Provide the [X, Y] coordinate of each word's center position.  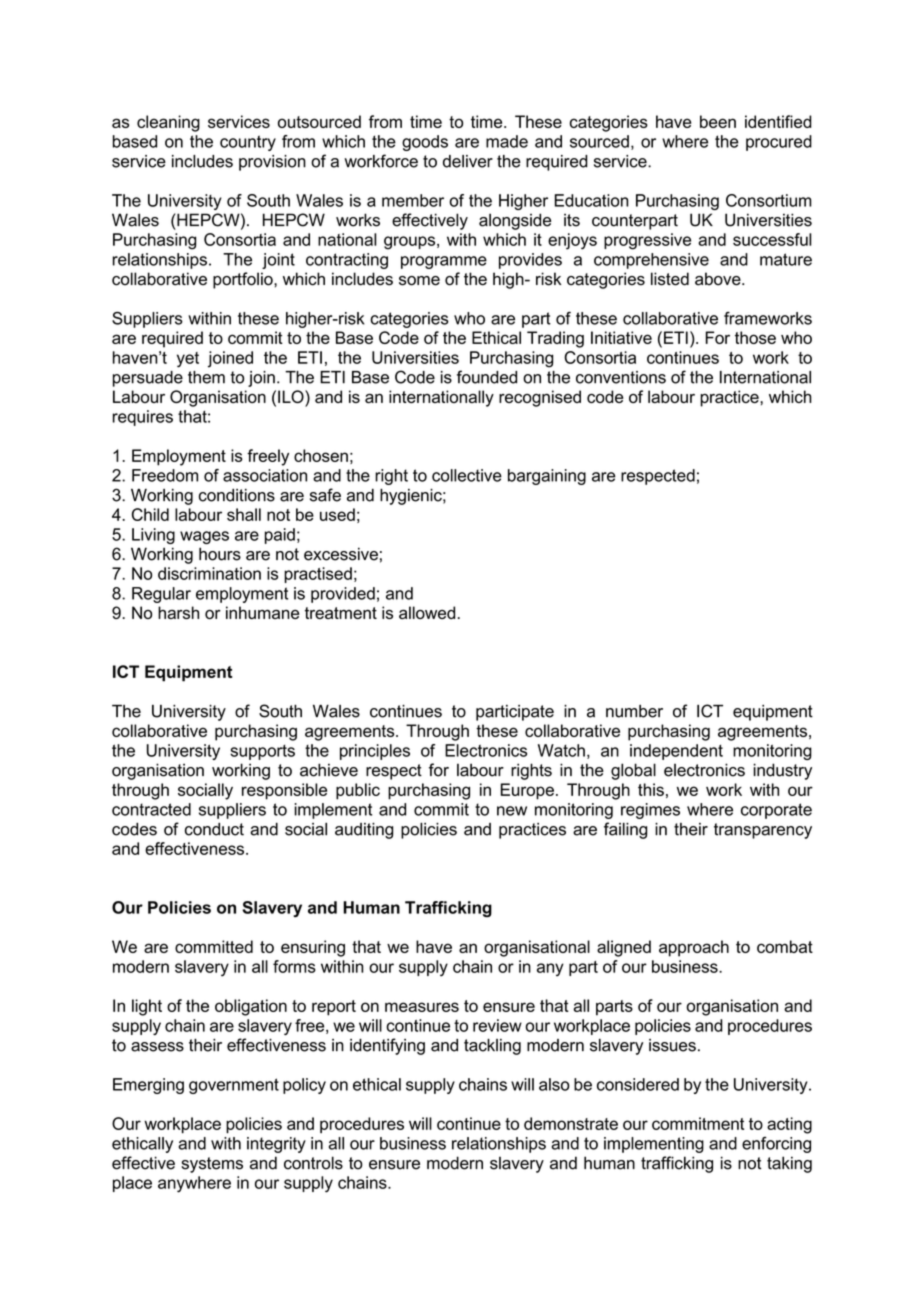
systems [212, 1165]
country [248, 143]
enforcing [776, 1145]
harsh [178, 612]
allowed [427, 612]
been [718, 121]
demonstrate [571, 1123]
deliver [468, 161]
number [634, 711]
